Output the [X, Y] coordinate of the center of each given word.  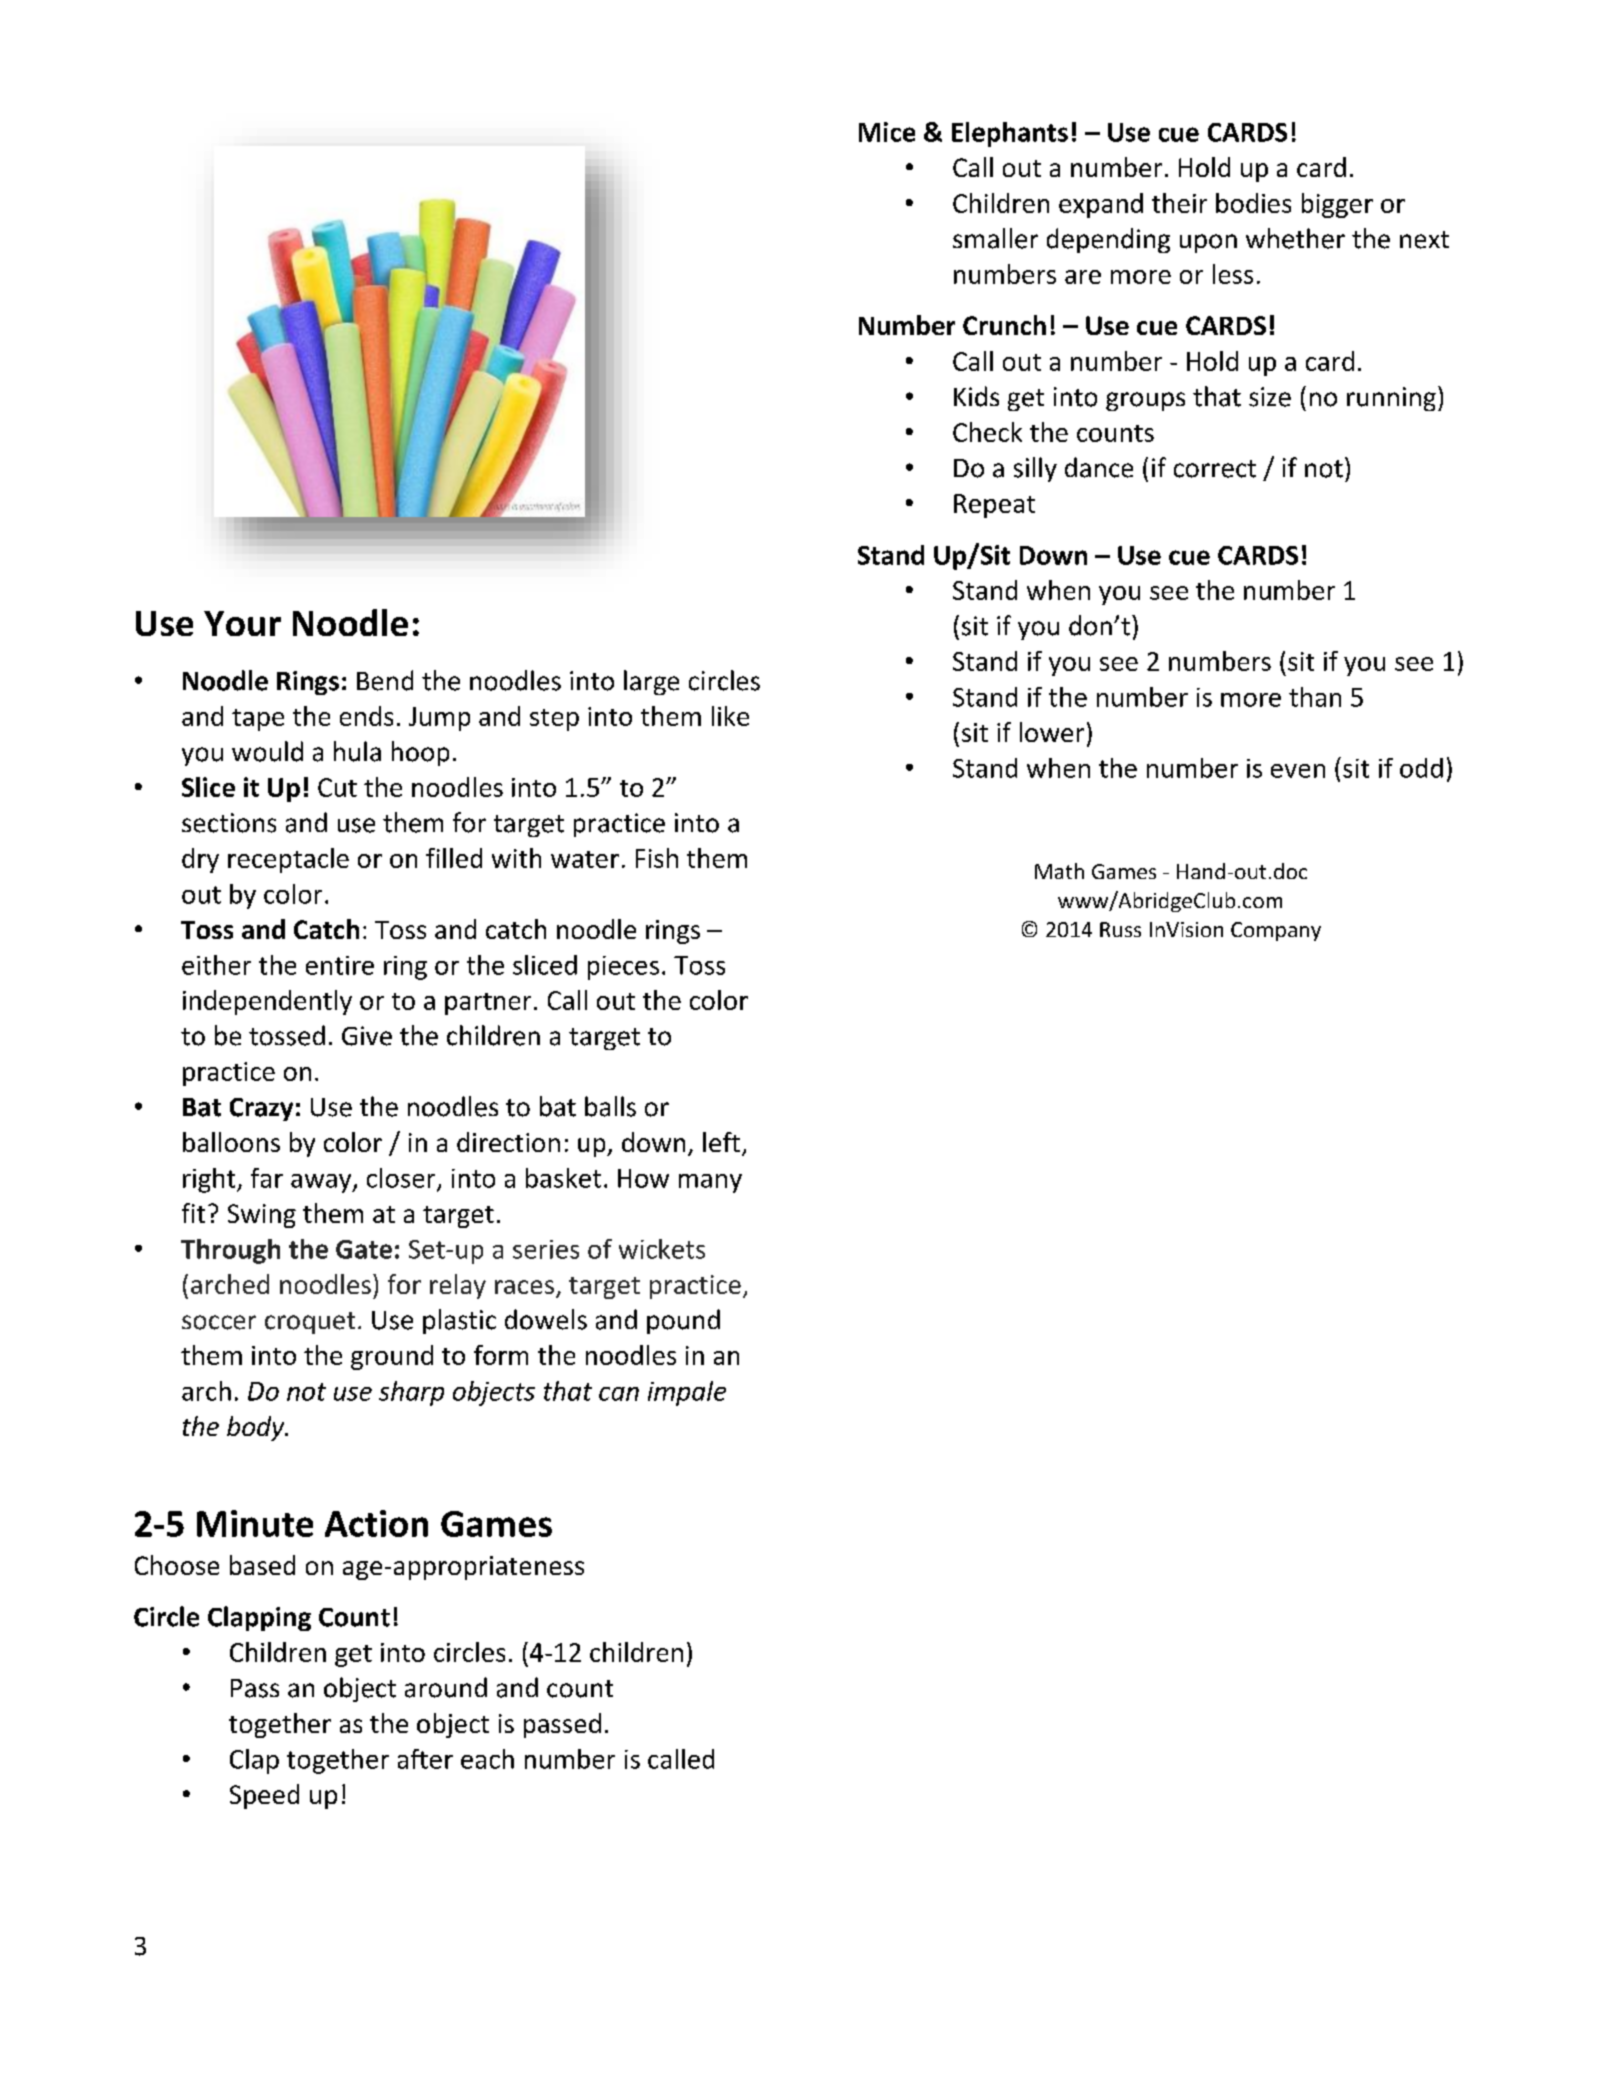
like [730, 716]
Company [1276, 931]
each [487, 1759]
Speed [264, 1796]
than [1315, 697]
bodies [1253, 203]
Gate [364, 1249]
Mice [887, 132]
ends [366, 716]
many [710, 1183]
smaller [995, 238]
